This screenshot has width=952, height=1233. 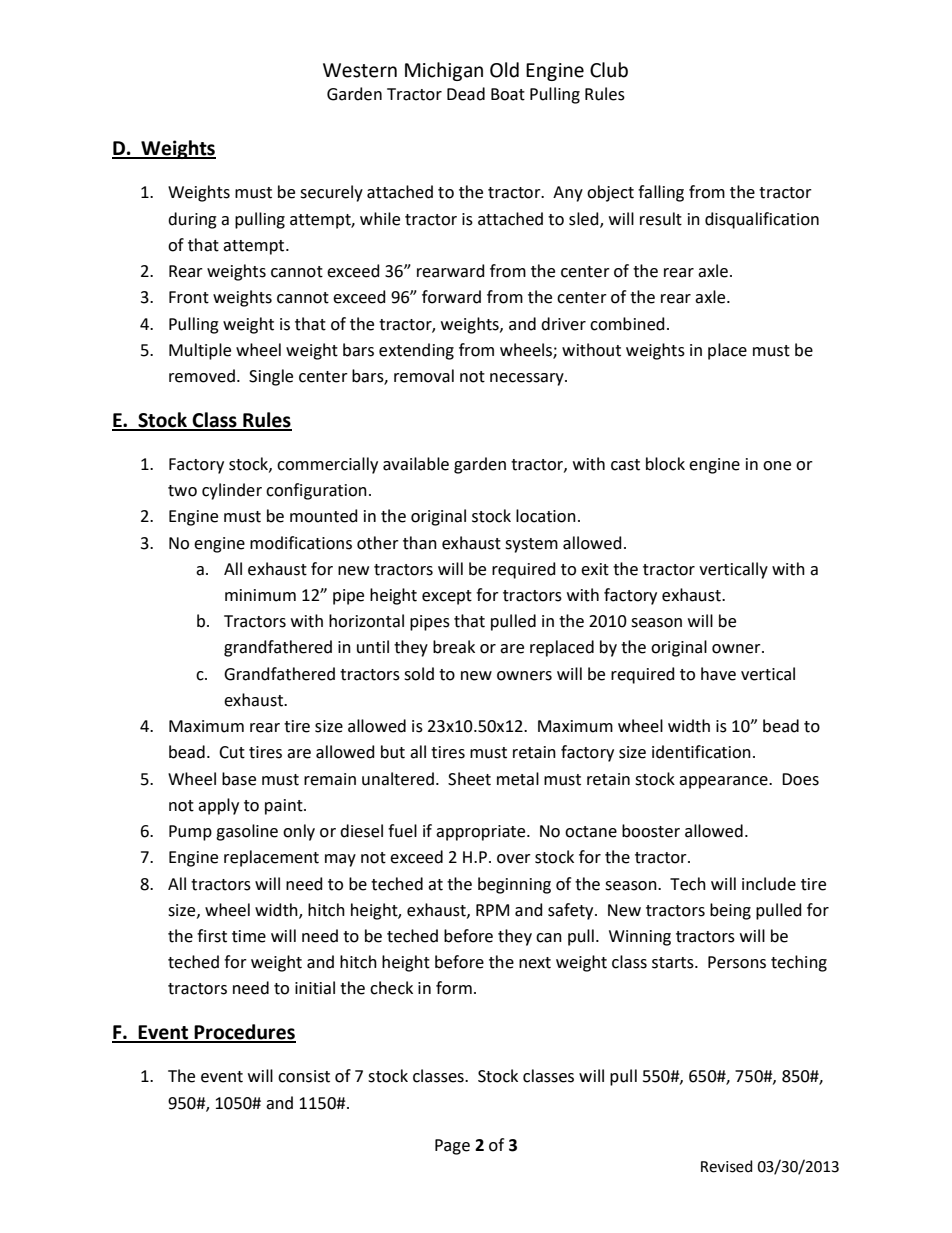 I want to click on Western, so click(x=360, y=70).
